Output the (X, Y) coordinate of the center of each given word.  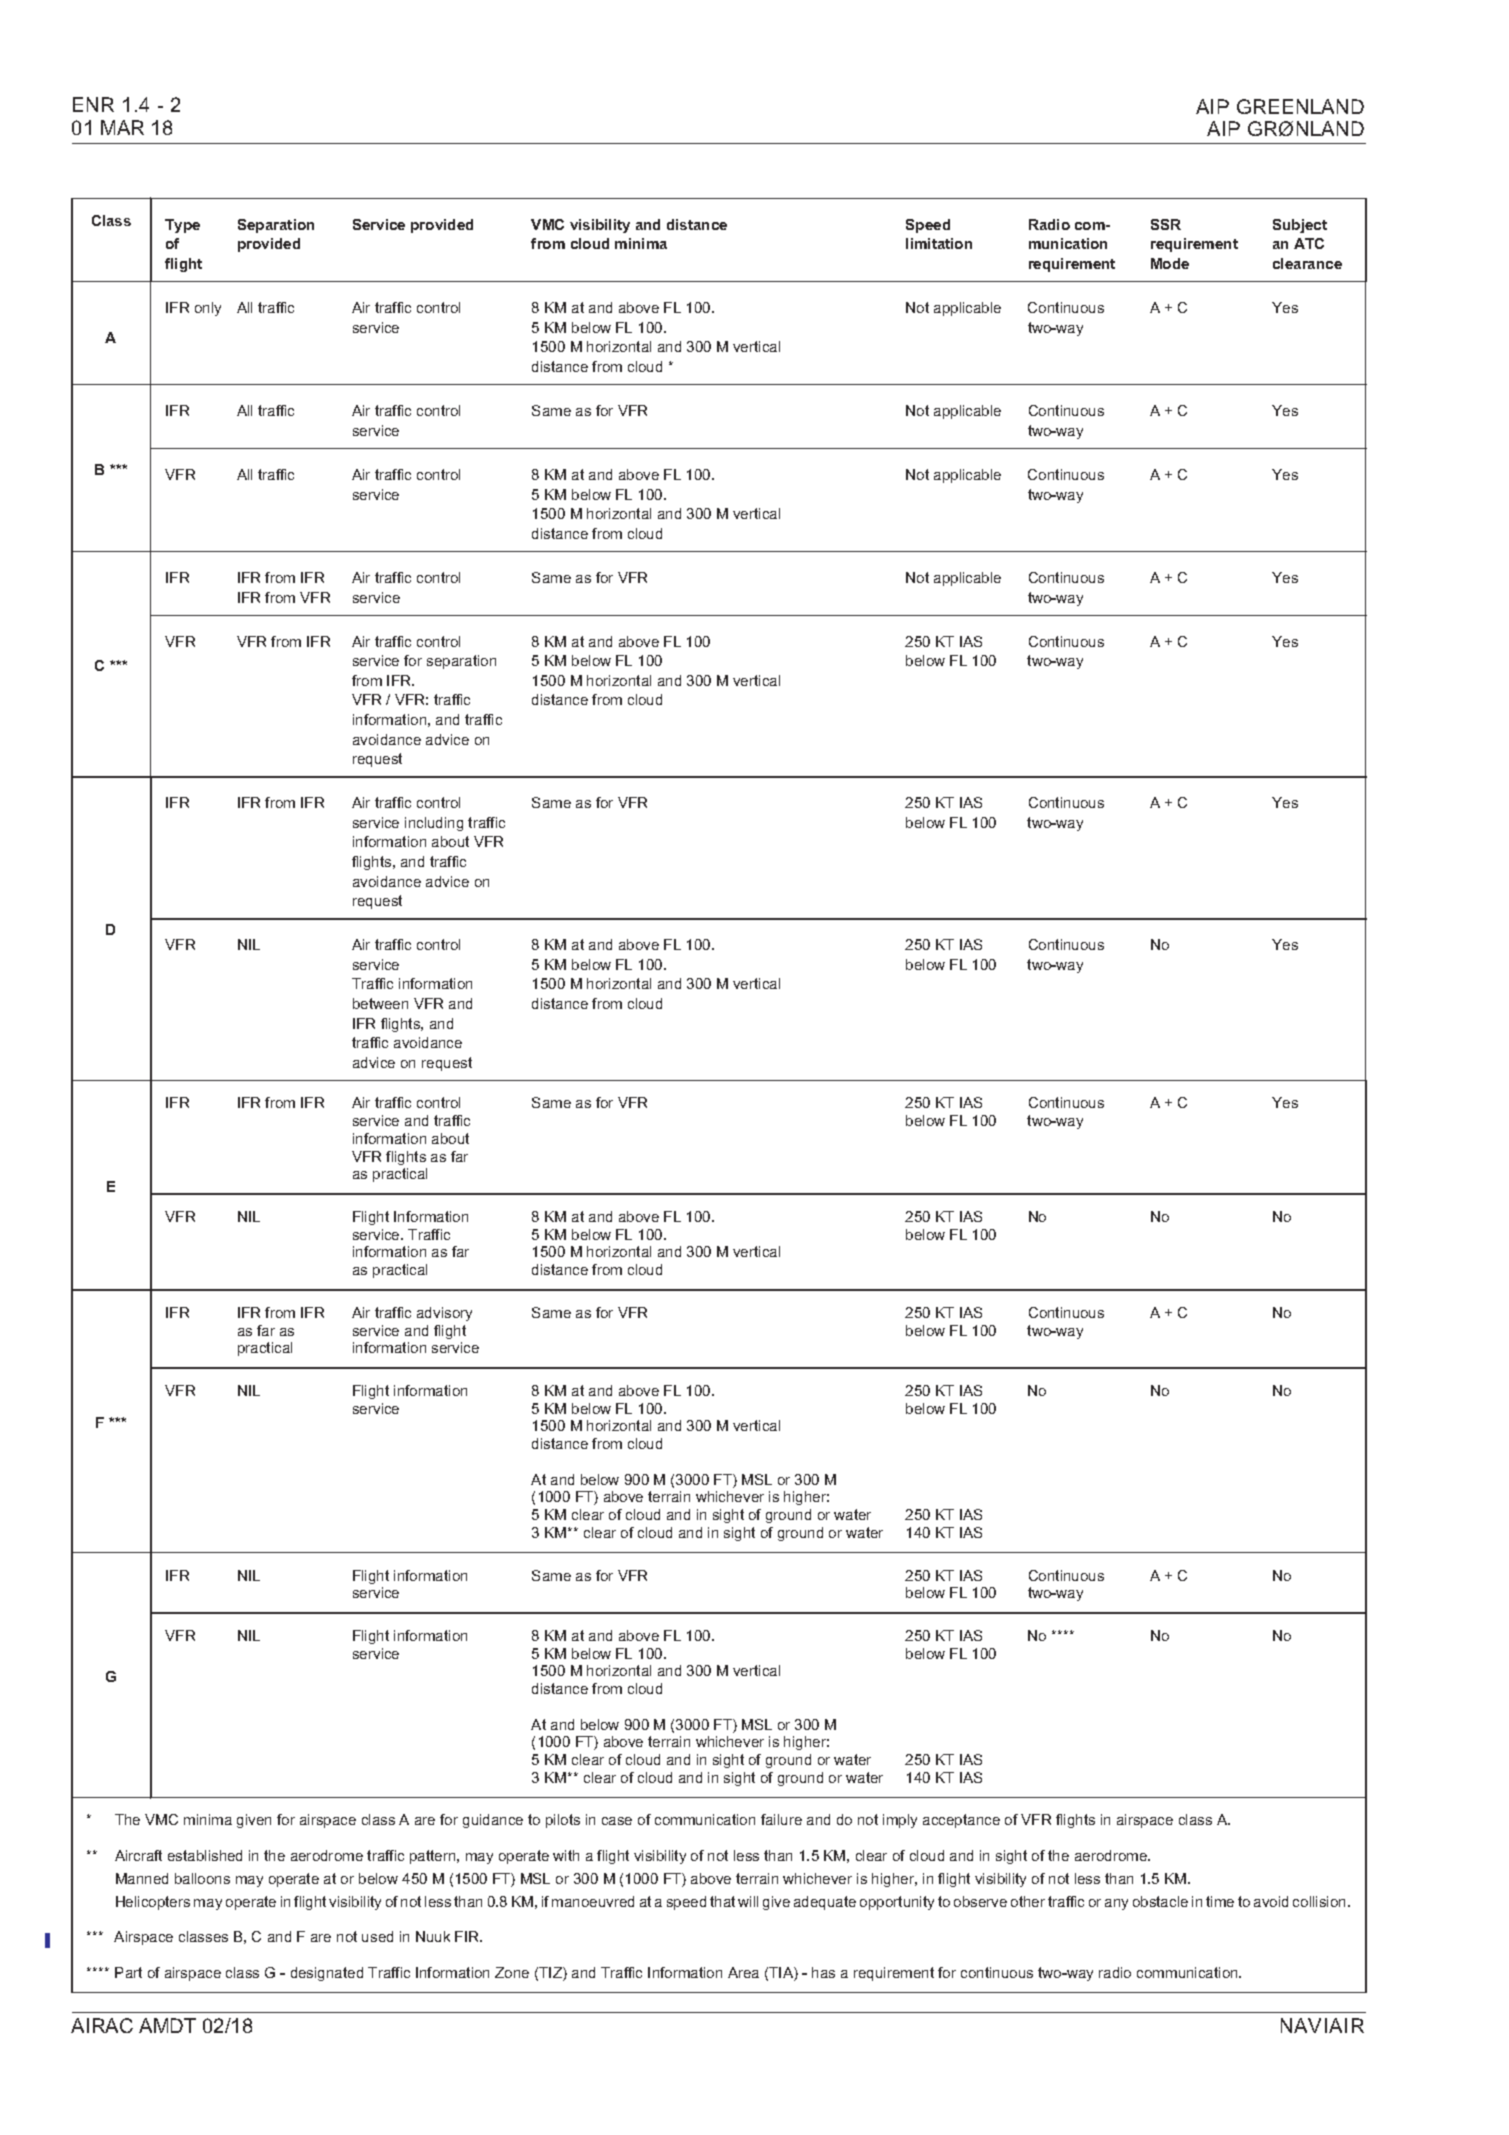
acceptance (961, 1821)
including (434, 824)
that (722, 1901)
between (380, 1003)
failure (781, 1819)
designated (327, 1974)
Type (182, 226)
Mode (1170, 263)
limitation (939, 243)
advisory (444, 1314)
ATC (1309, 243)
